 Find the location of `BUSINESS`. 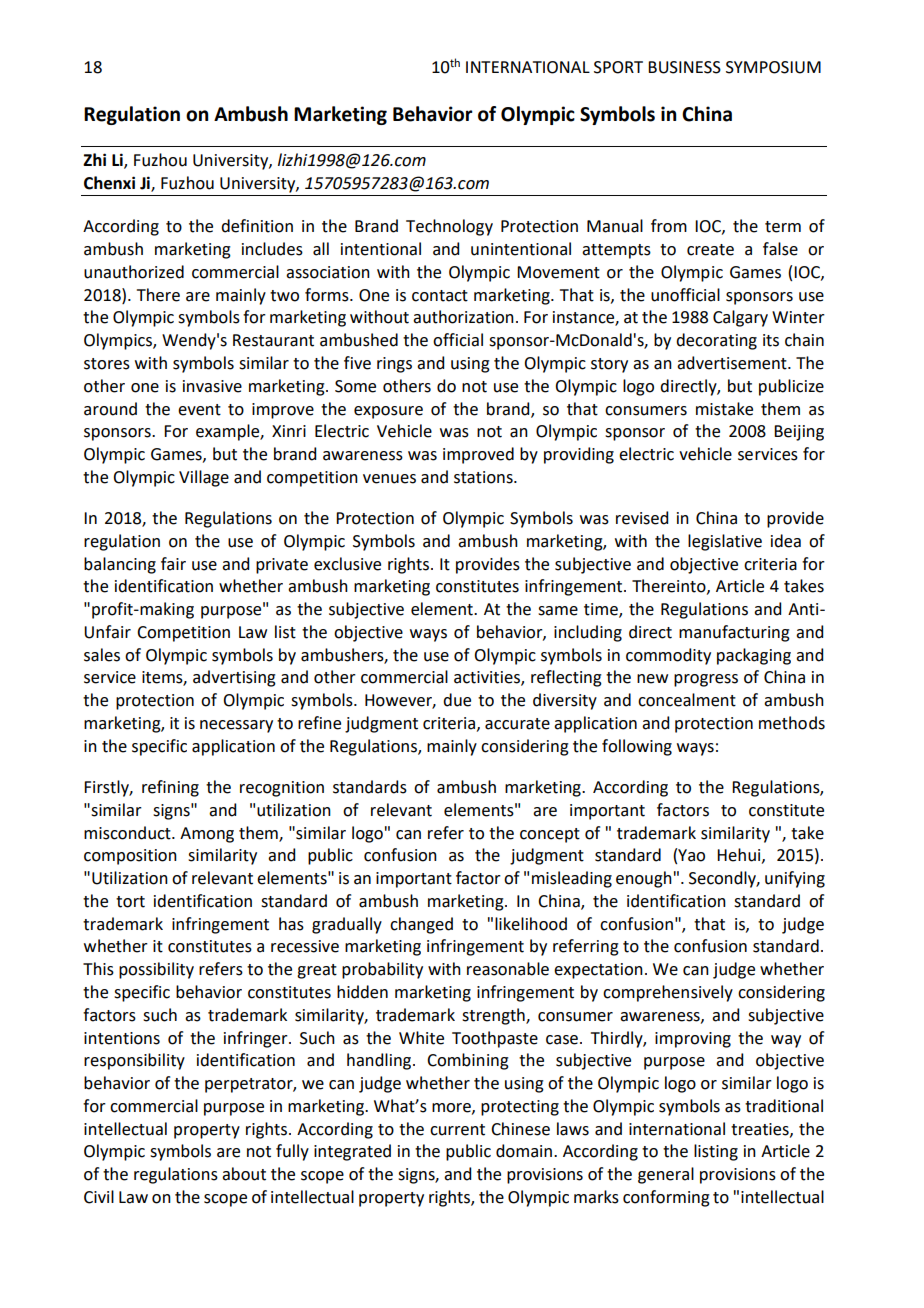

BUSINESS is located at coordinates (684, 67).
